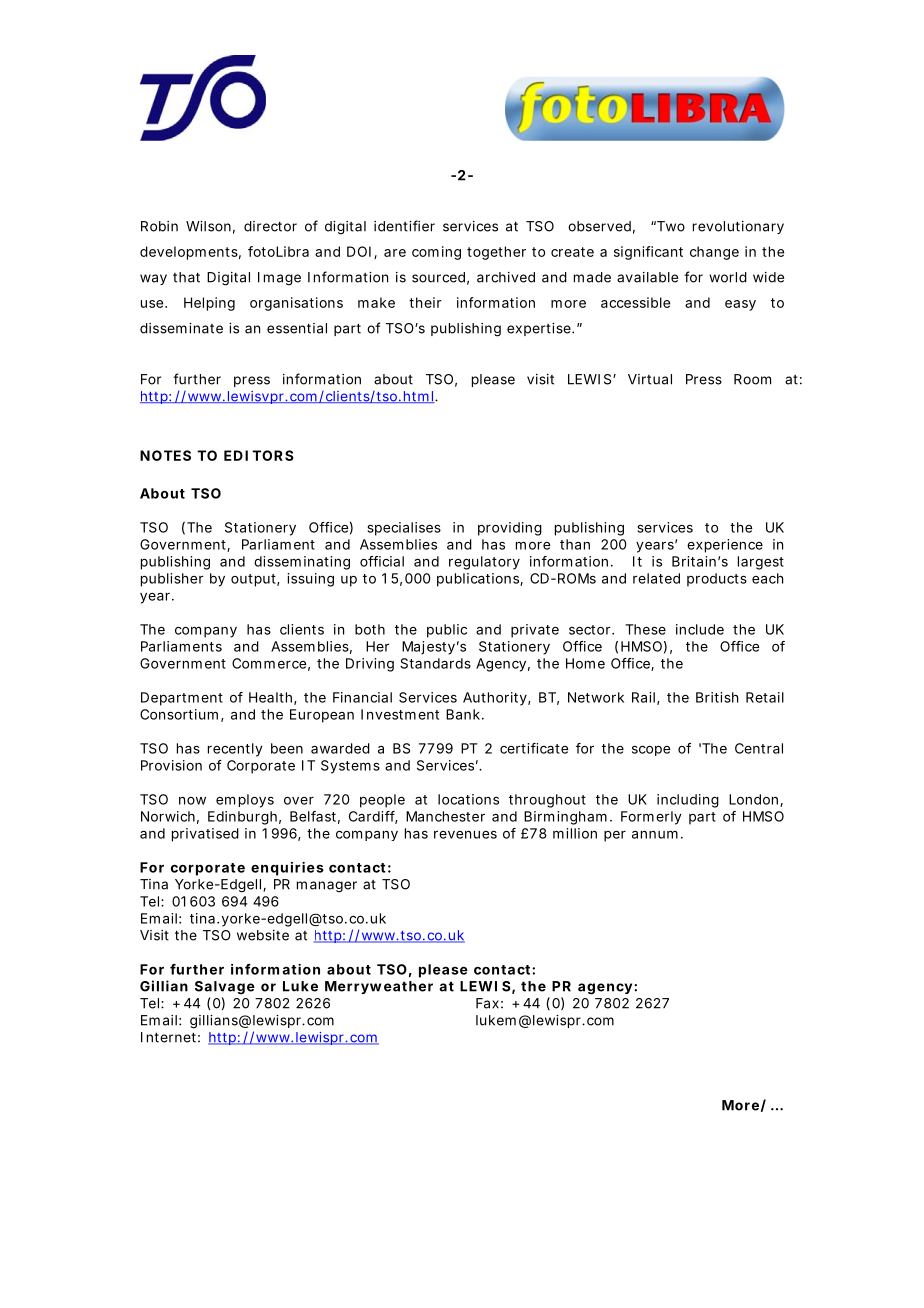 The image size is (924, 1308). Describe the element at coordinates (510, 529) in the page. I see `providing` at that location.
